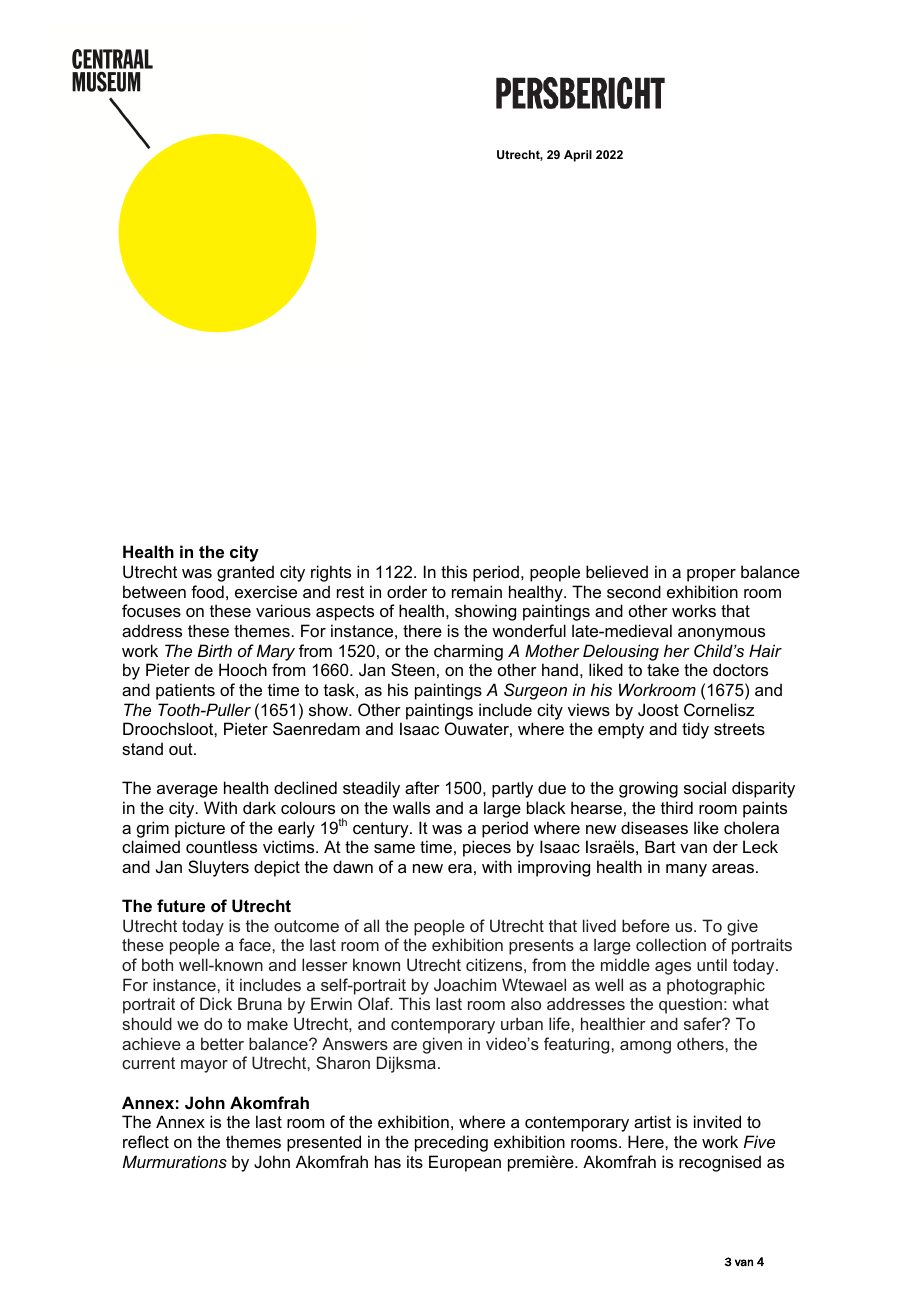 This page has height=1308, width=924. What do you see at coordinates (245, 573) in the page?
I see `granted` at bounding box center [245, 573].
